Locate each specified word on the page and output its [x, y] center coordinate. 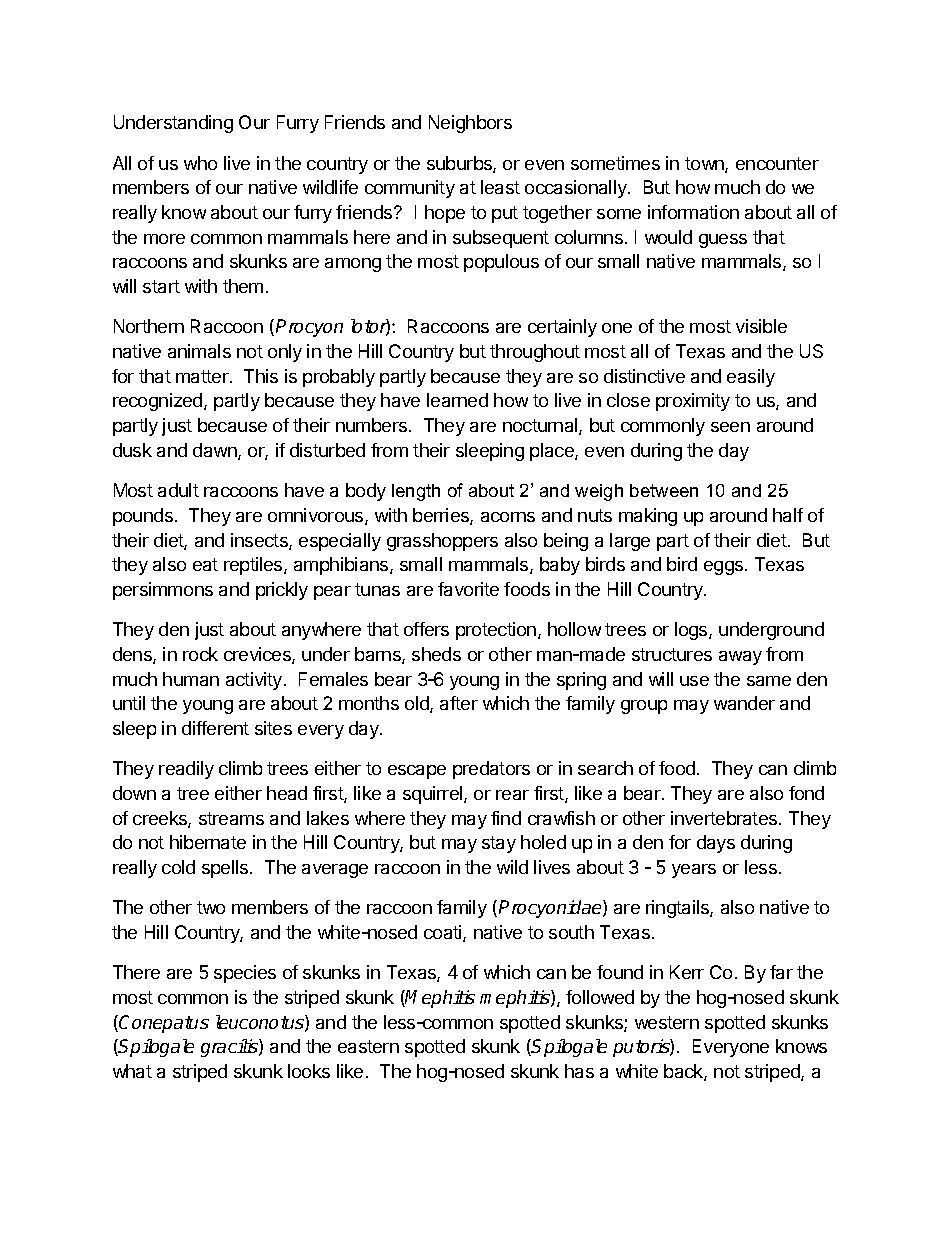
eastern [368, 1046]
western [667, 1022]
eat [205, 564]
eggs [725, 568]
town [705, 165]
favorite [468, 589]
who [200, 163]
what [132, 1071]
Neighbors [470, 124]
